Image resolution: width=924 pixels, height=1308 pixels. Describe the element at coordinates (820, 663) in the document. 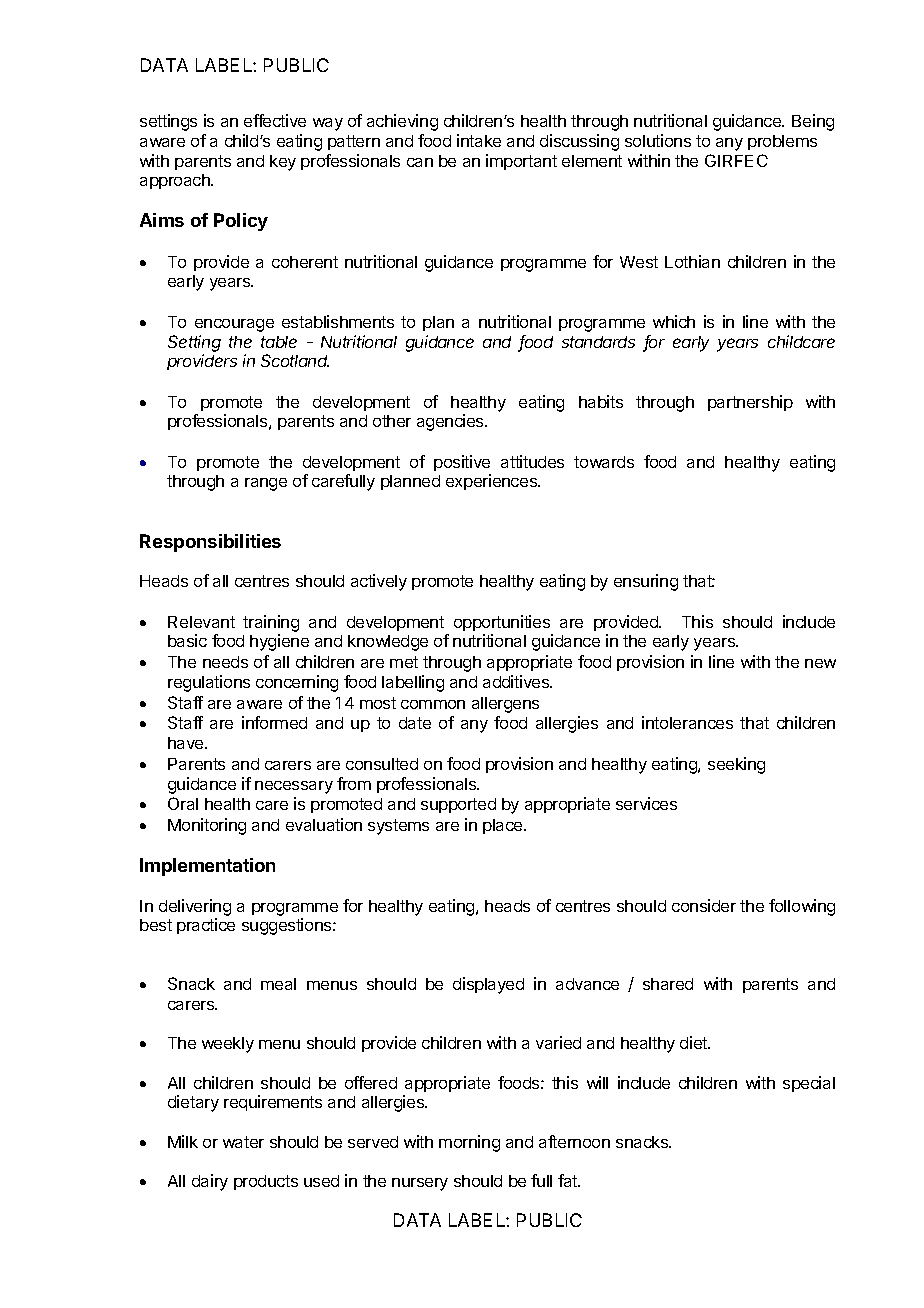

I see `new` at that location.
